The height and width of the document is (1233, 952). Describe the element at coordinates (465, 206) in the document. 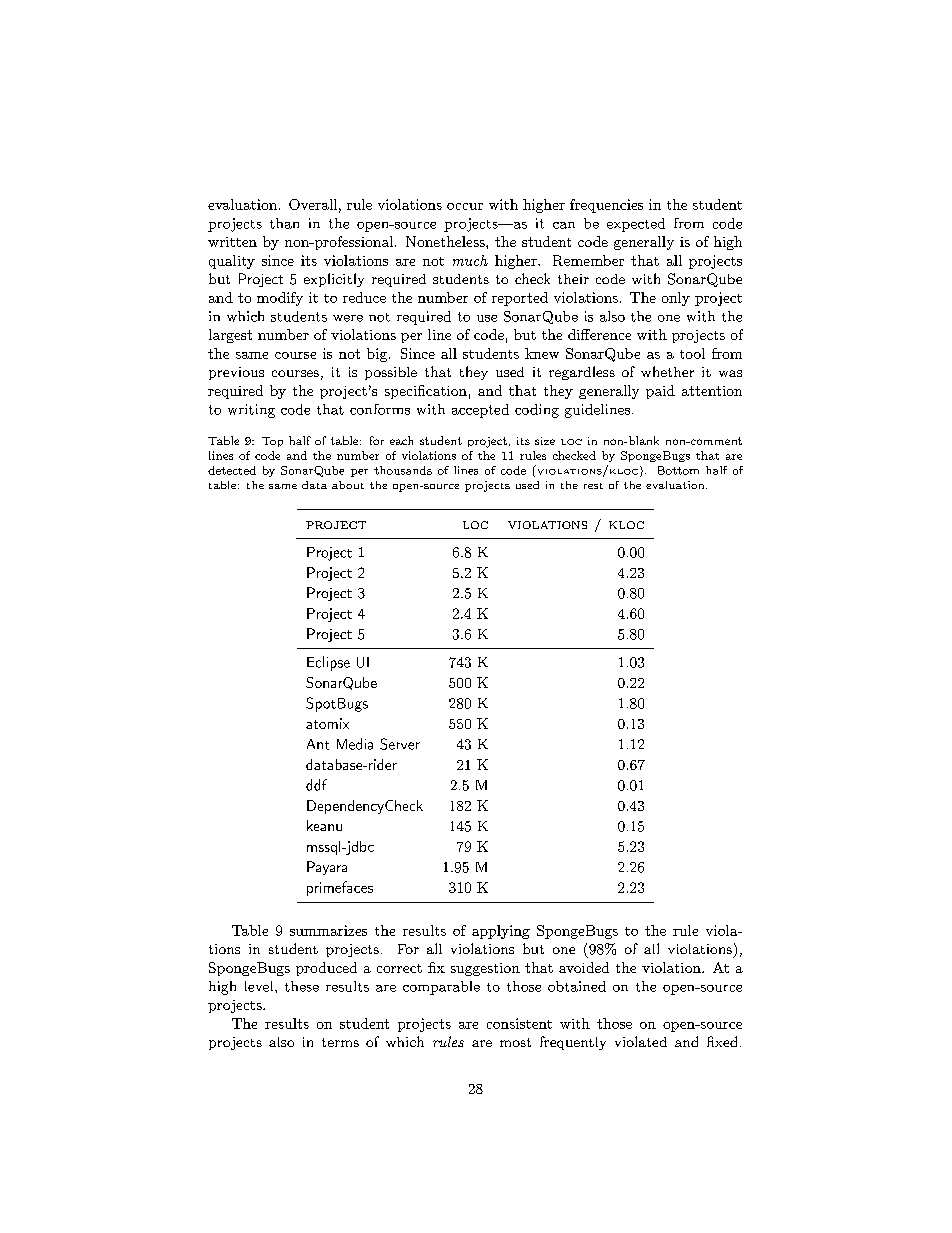

I see `occur` at that location.
